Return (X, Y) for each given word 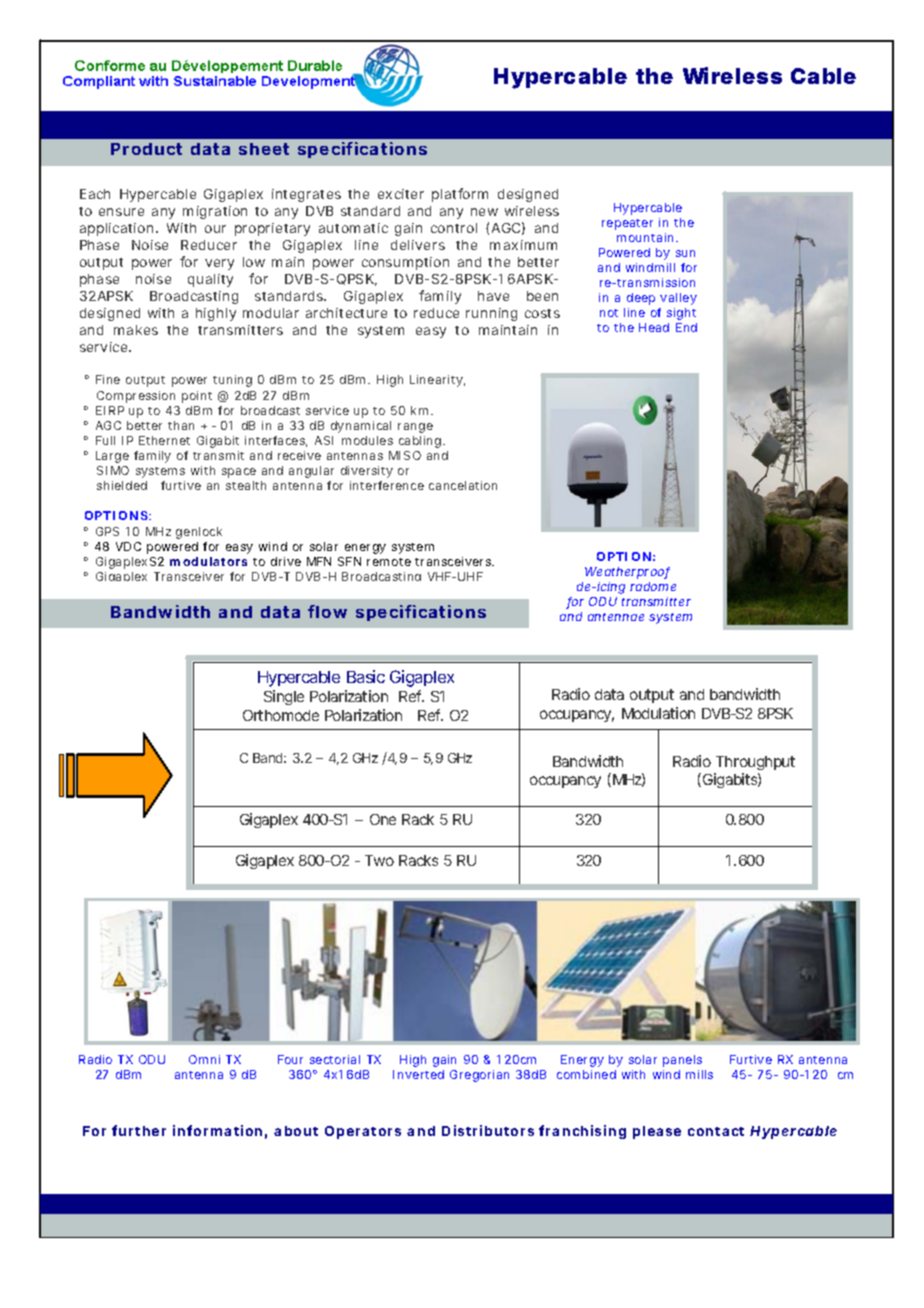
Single (284, 697)
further (139, 1130)
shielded (122, 485)
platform (460, 195)
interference (387, 485)
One (383, 819)
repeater (627, 224)
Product (146, 149)
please (657, 1132)
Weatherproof (627, 573)
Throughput (755, 763)
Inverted (418, 1074)
